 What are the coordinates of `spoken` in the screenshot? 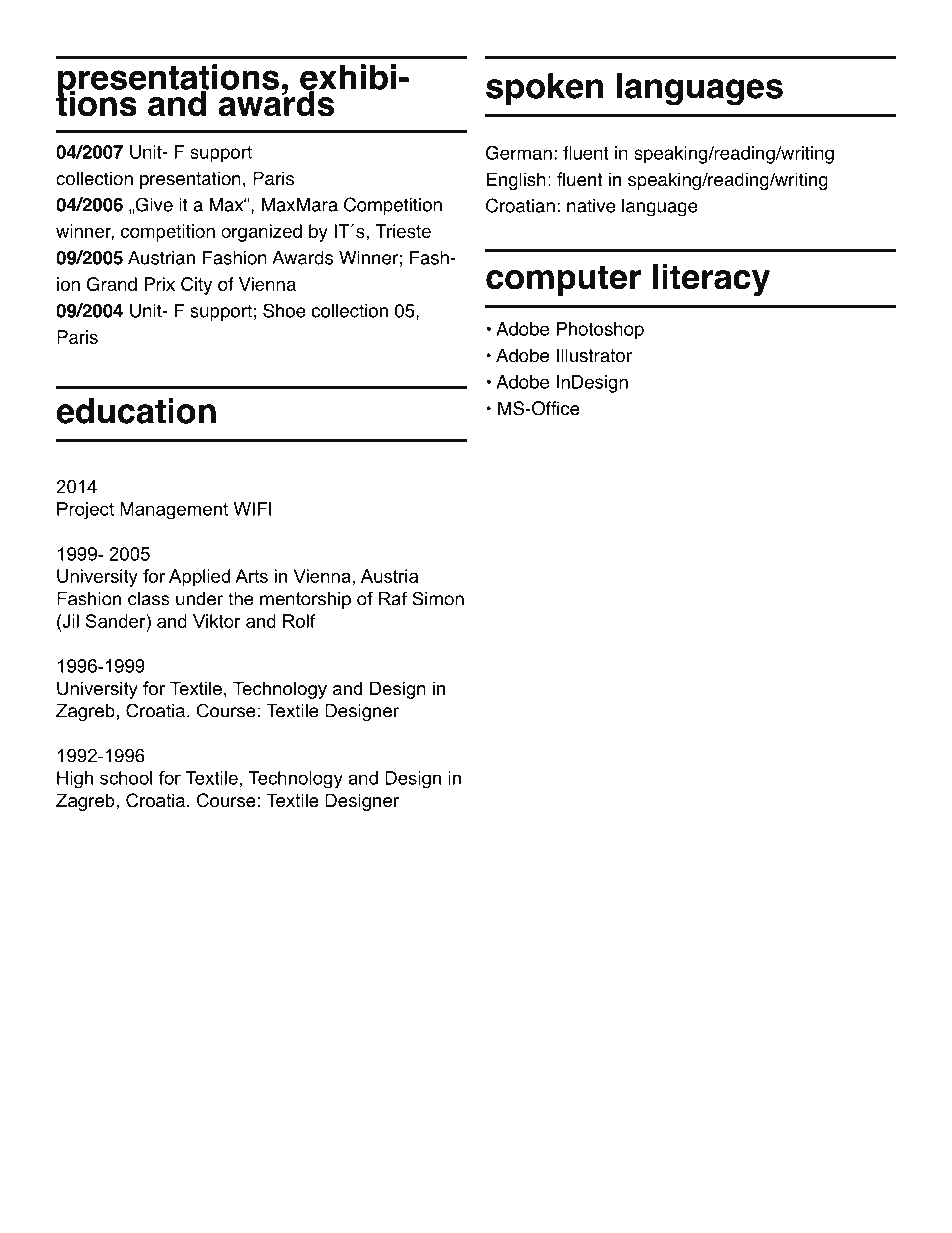 It's located at (544, 89).
